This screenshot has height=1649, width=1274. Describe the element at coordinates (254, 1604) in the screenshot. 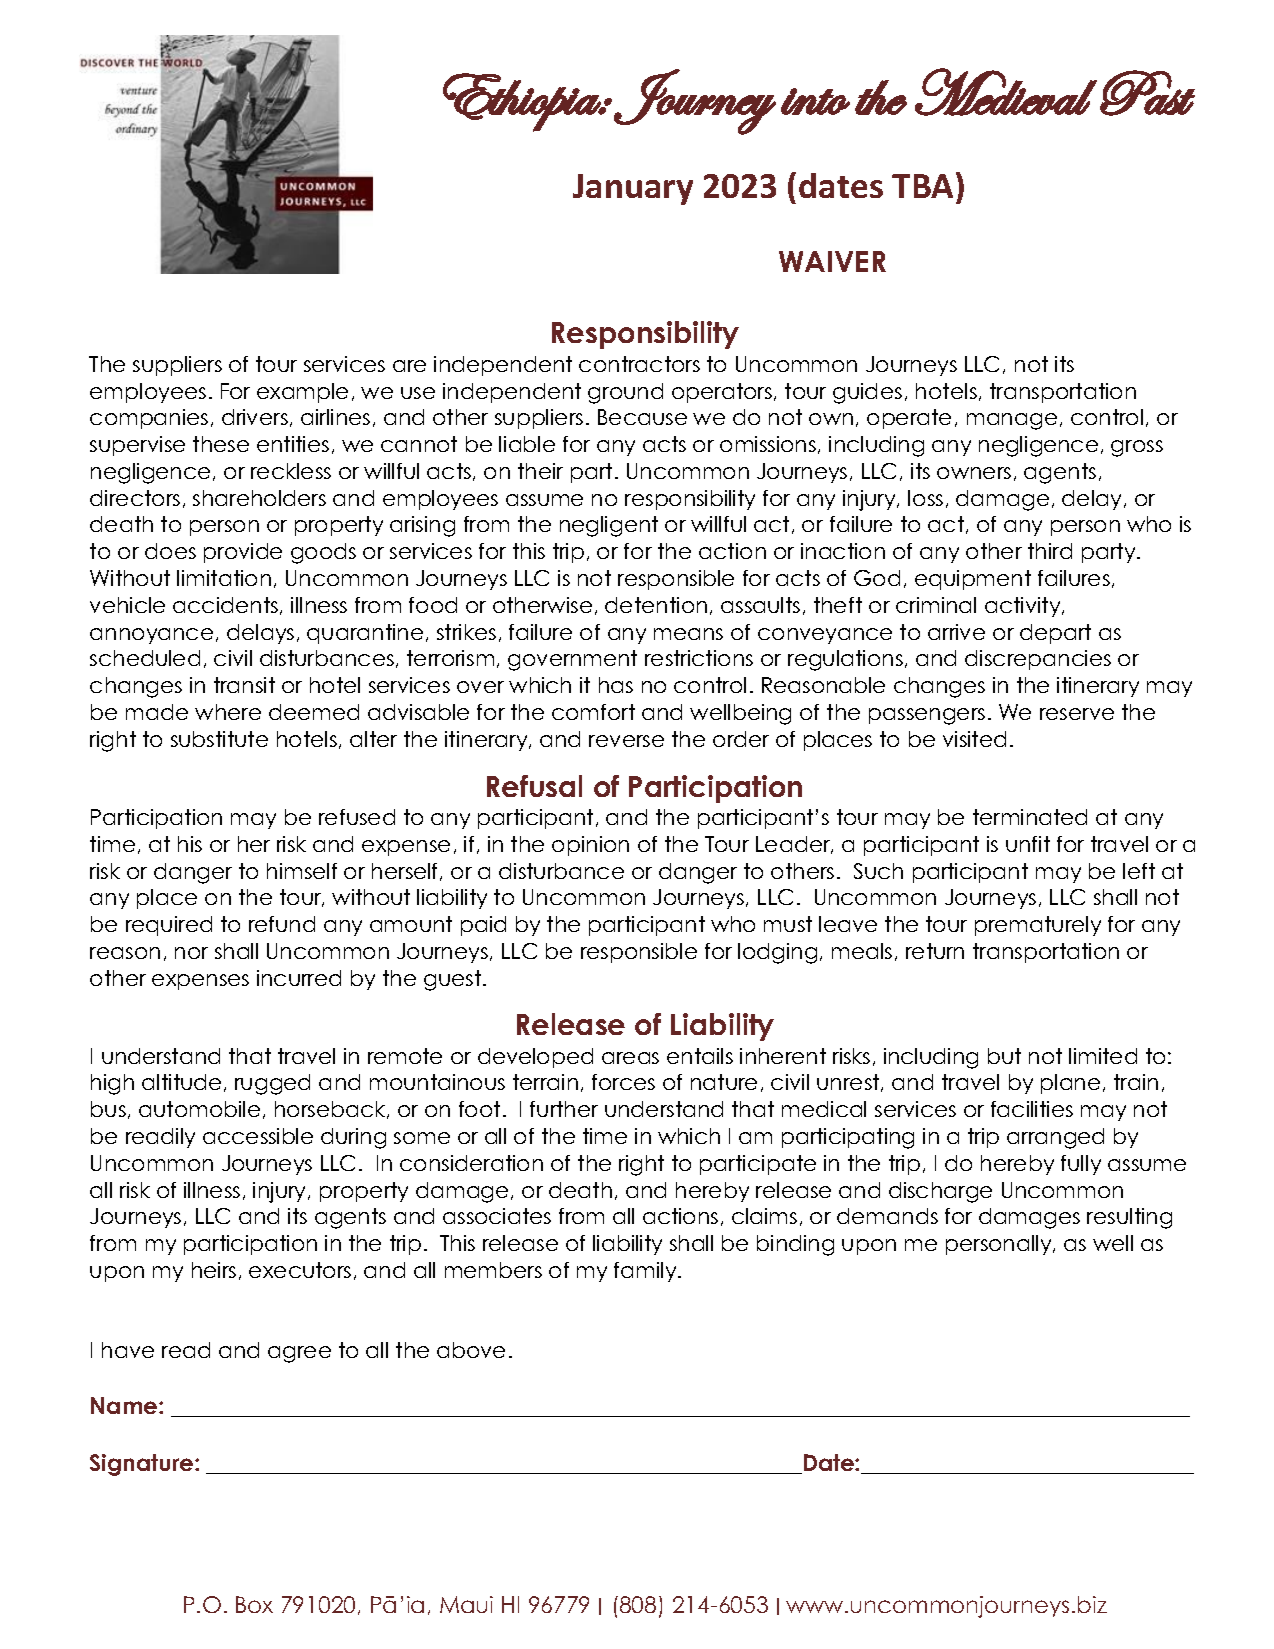

I see `Box` at that location.
